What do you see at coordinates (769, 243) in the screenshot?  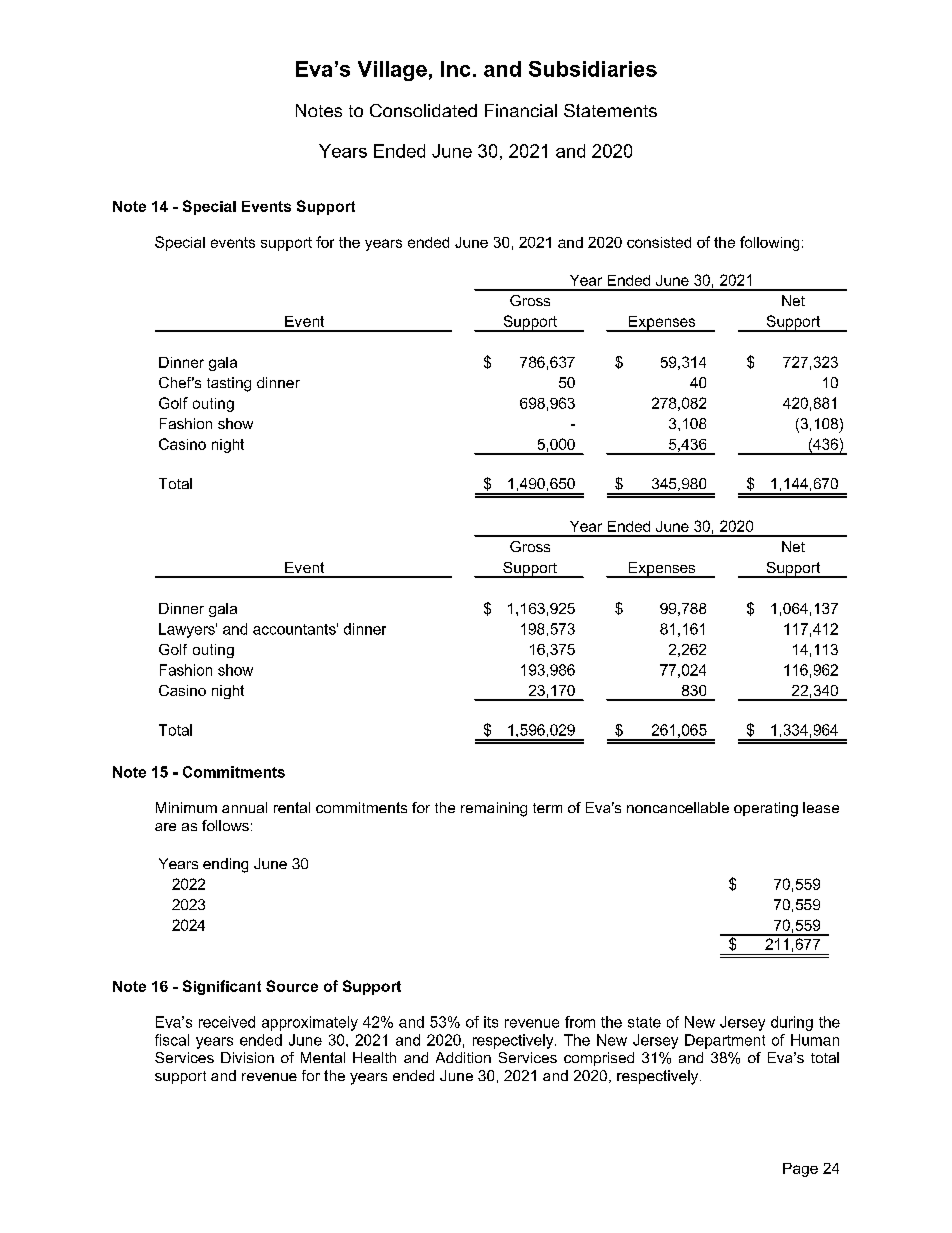 I see `following` at bounding box center [769, 243].
